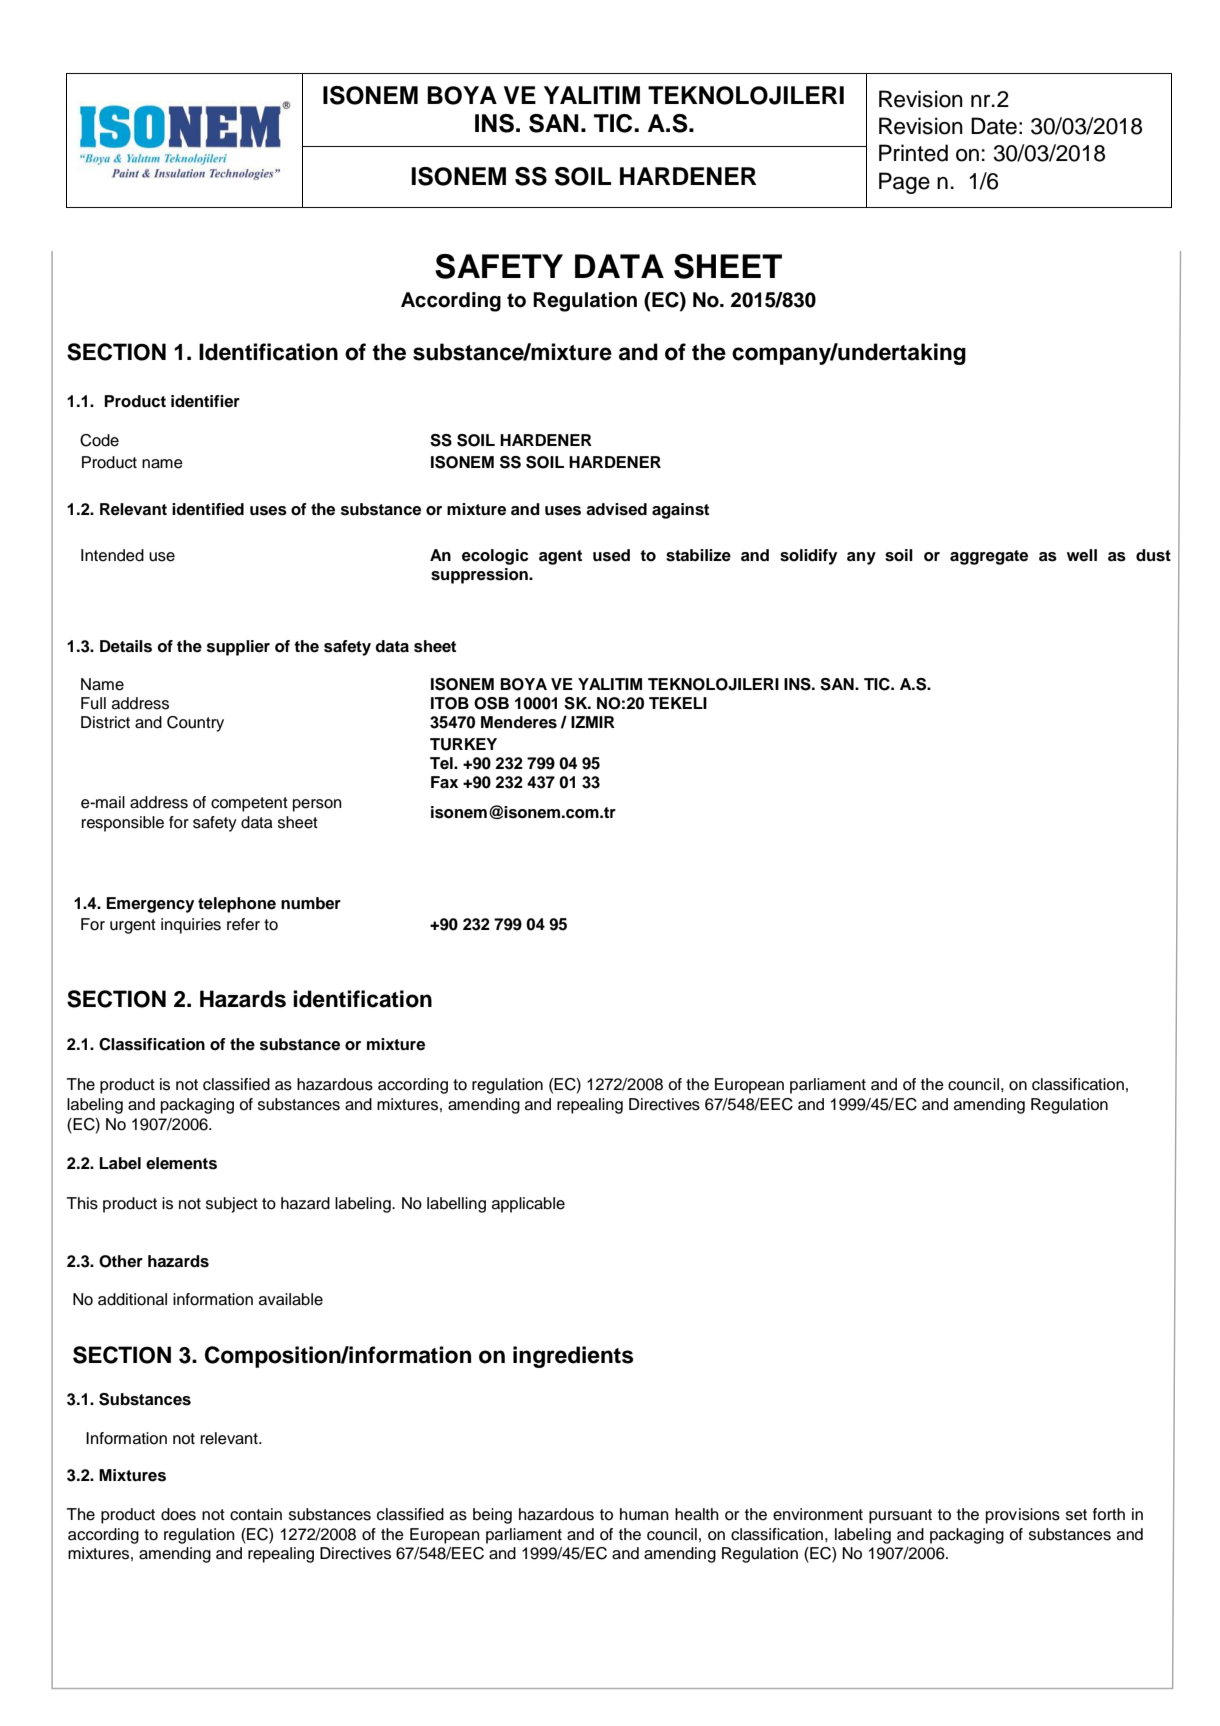 Image resolution: width=1220 pixels, height=1726 pixels. What do you see at coordinates (989, 557) in the document?
I see `aggregate` at bounding box center [989, 557].
